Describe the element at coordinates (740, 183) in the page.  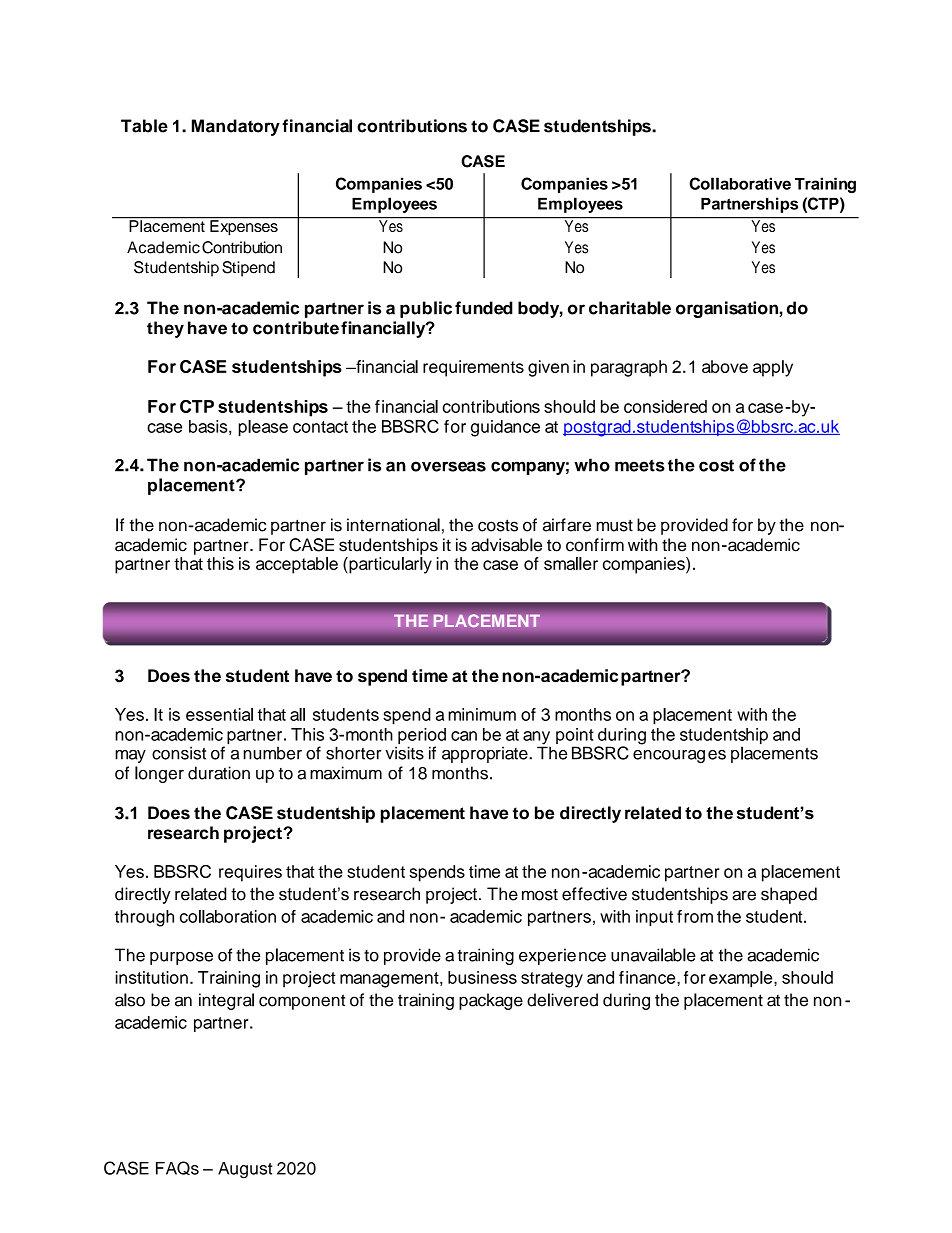
I see `Collaborative` at that location.
